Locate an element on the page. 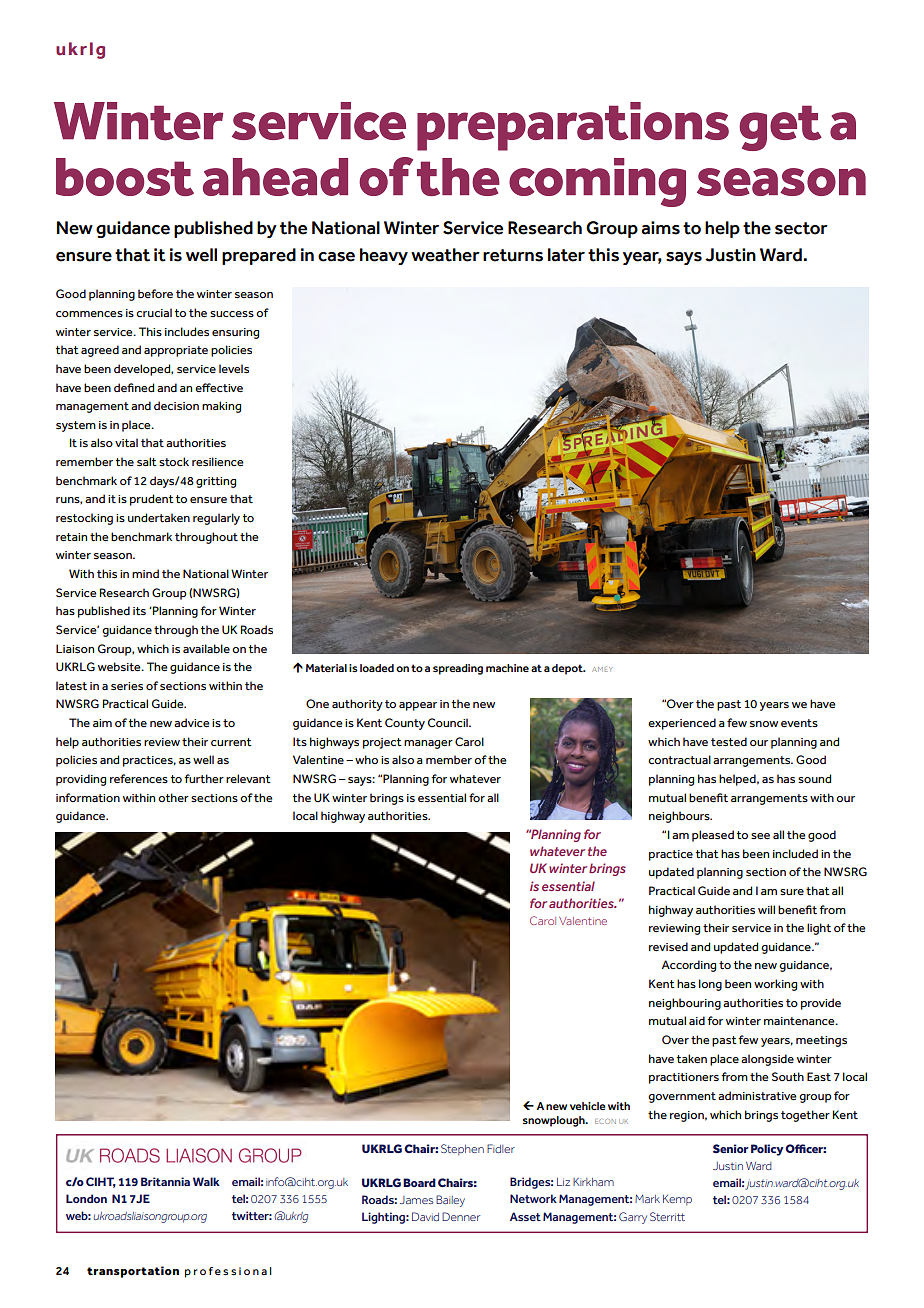 This page has height=1308, width=924. Kemp is located at coordinates (677, 1200).
